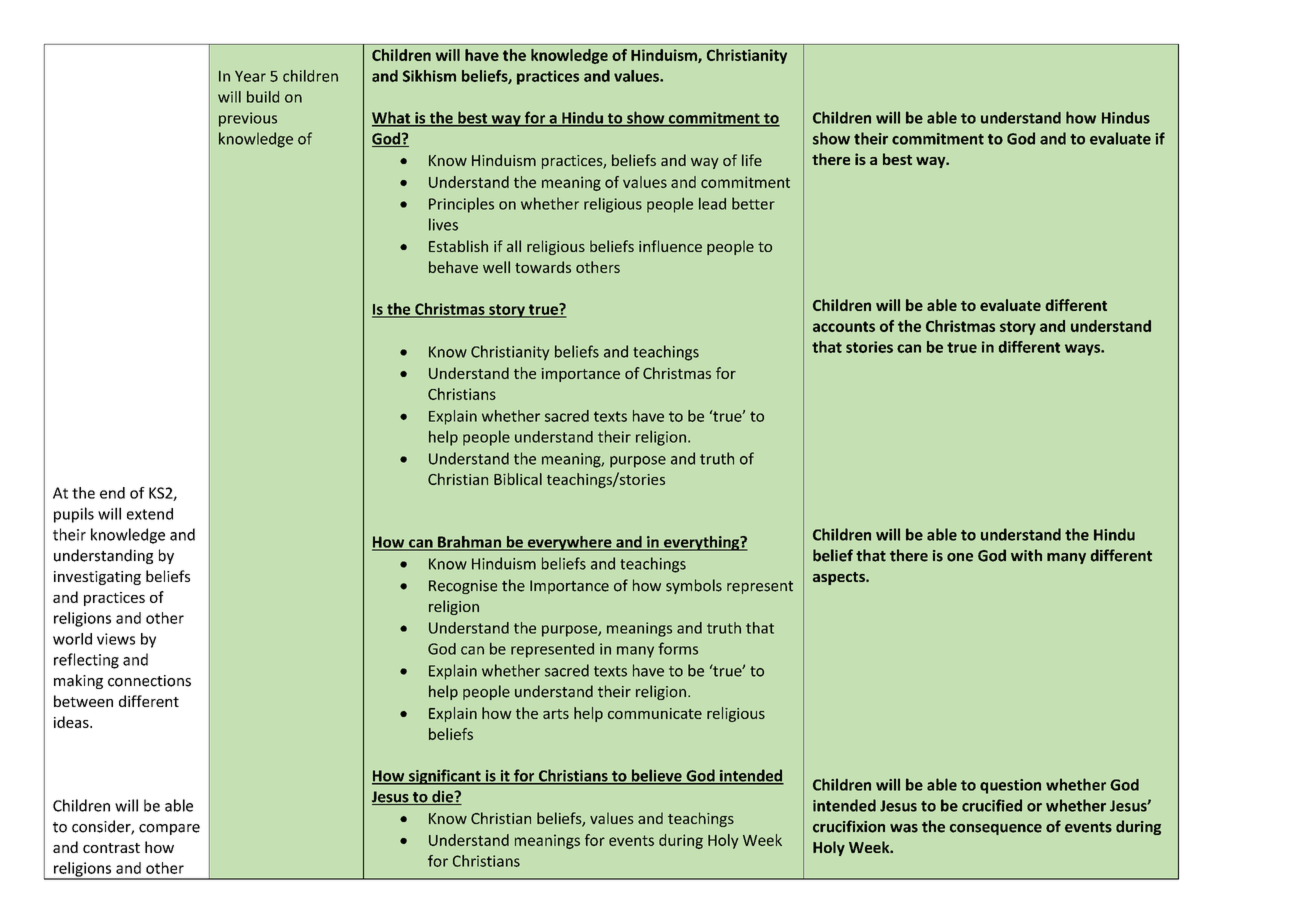 The image size is (1308, 924). I want to click on life, so click(752, 160).
